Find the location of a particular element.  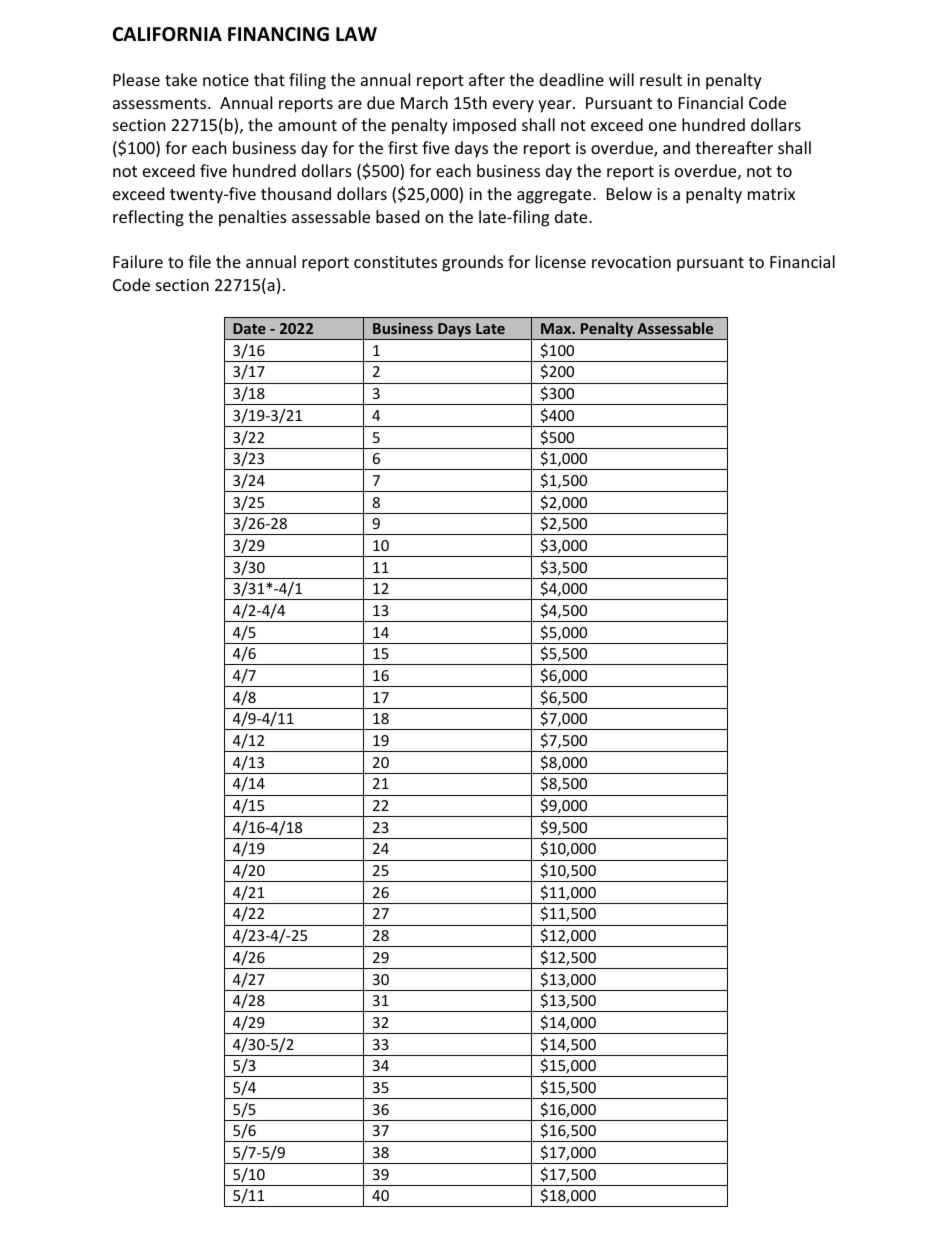

Below is located at coordinates (629, 193).
